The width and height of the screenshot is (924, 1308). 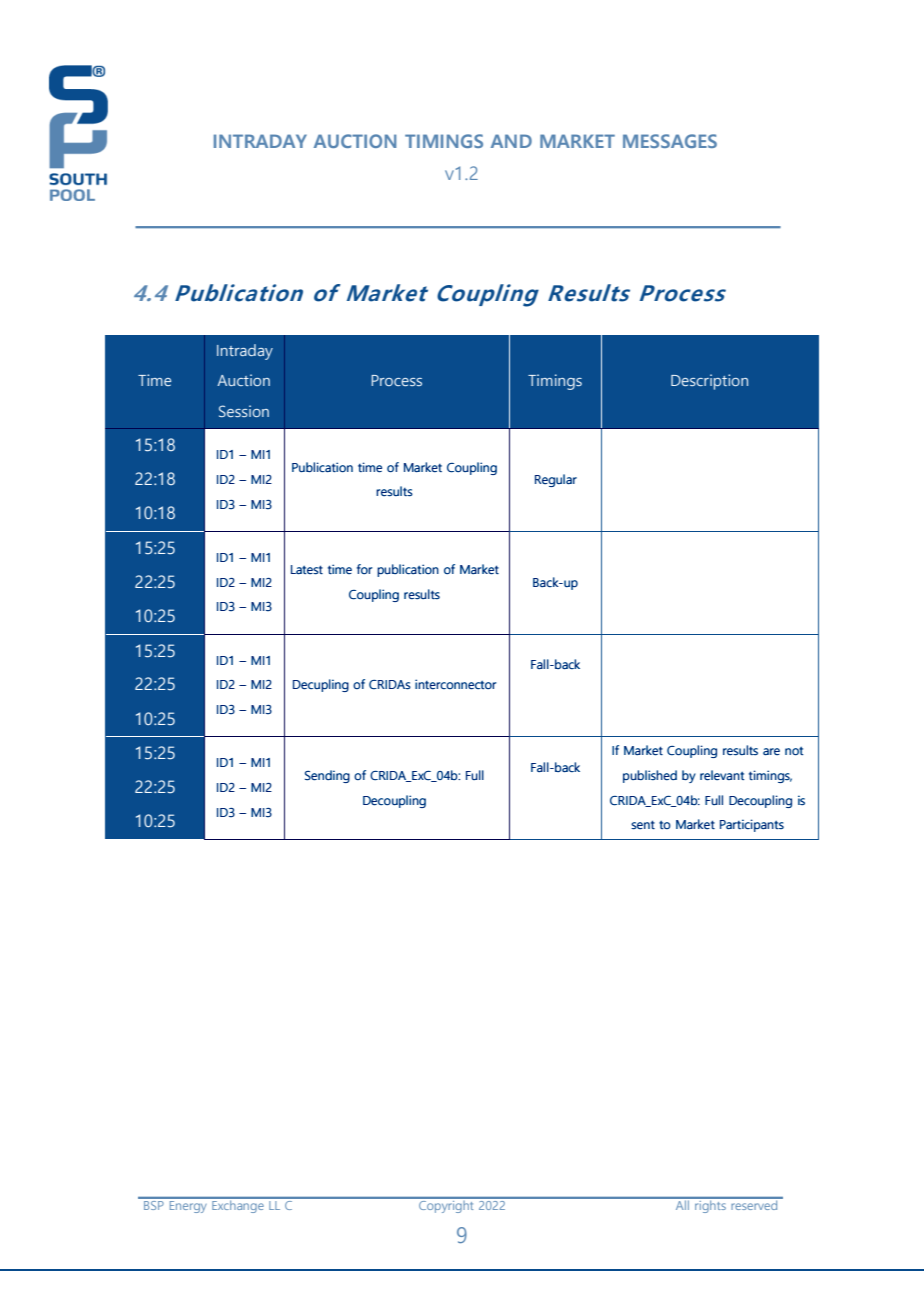 What do you see at coordinates (710, 1205) in the screenshot?
I see `rights` at bounding box center [710, 1205].
